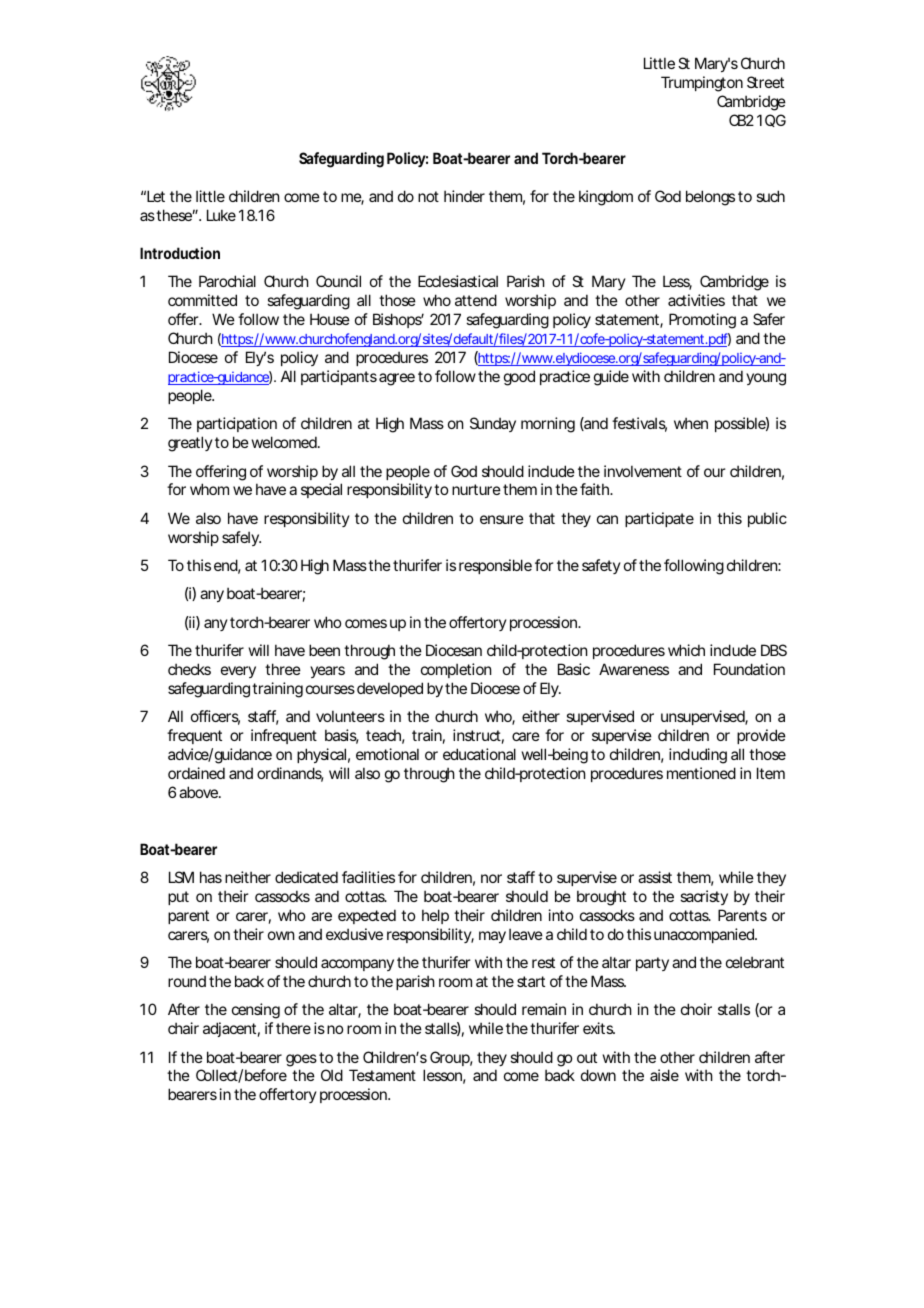 This screenshot has height=1308, width=924. Describe the element at coordinates (221, 215) in the screenshot. I see `Luke` at that location.
